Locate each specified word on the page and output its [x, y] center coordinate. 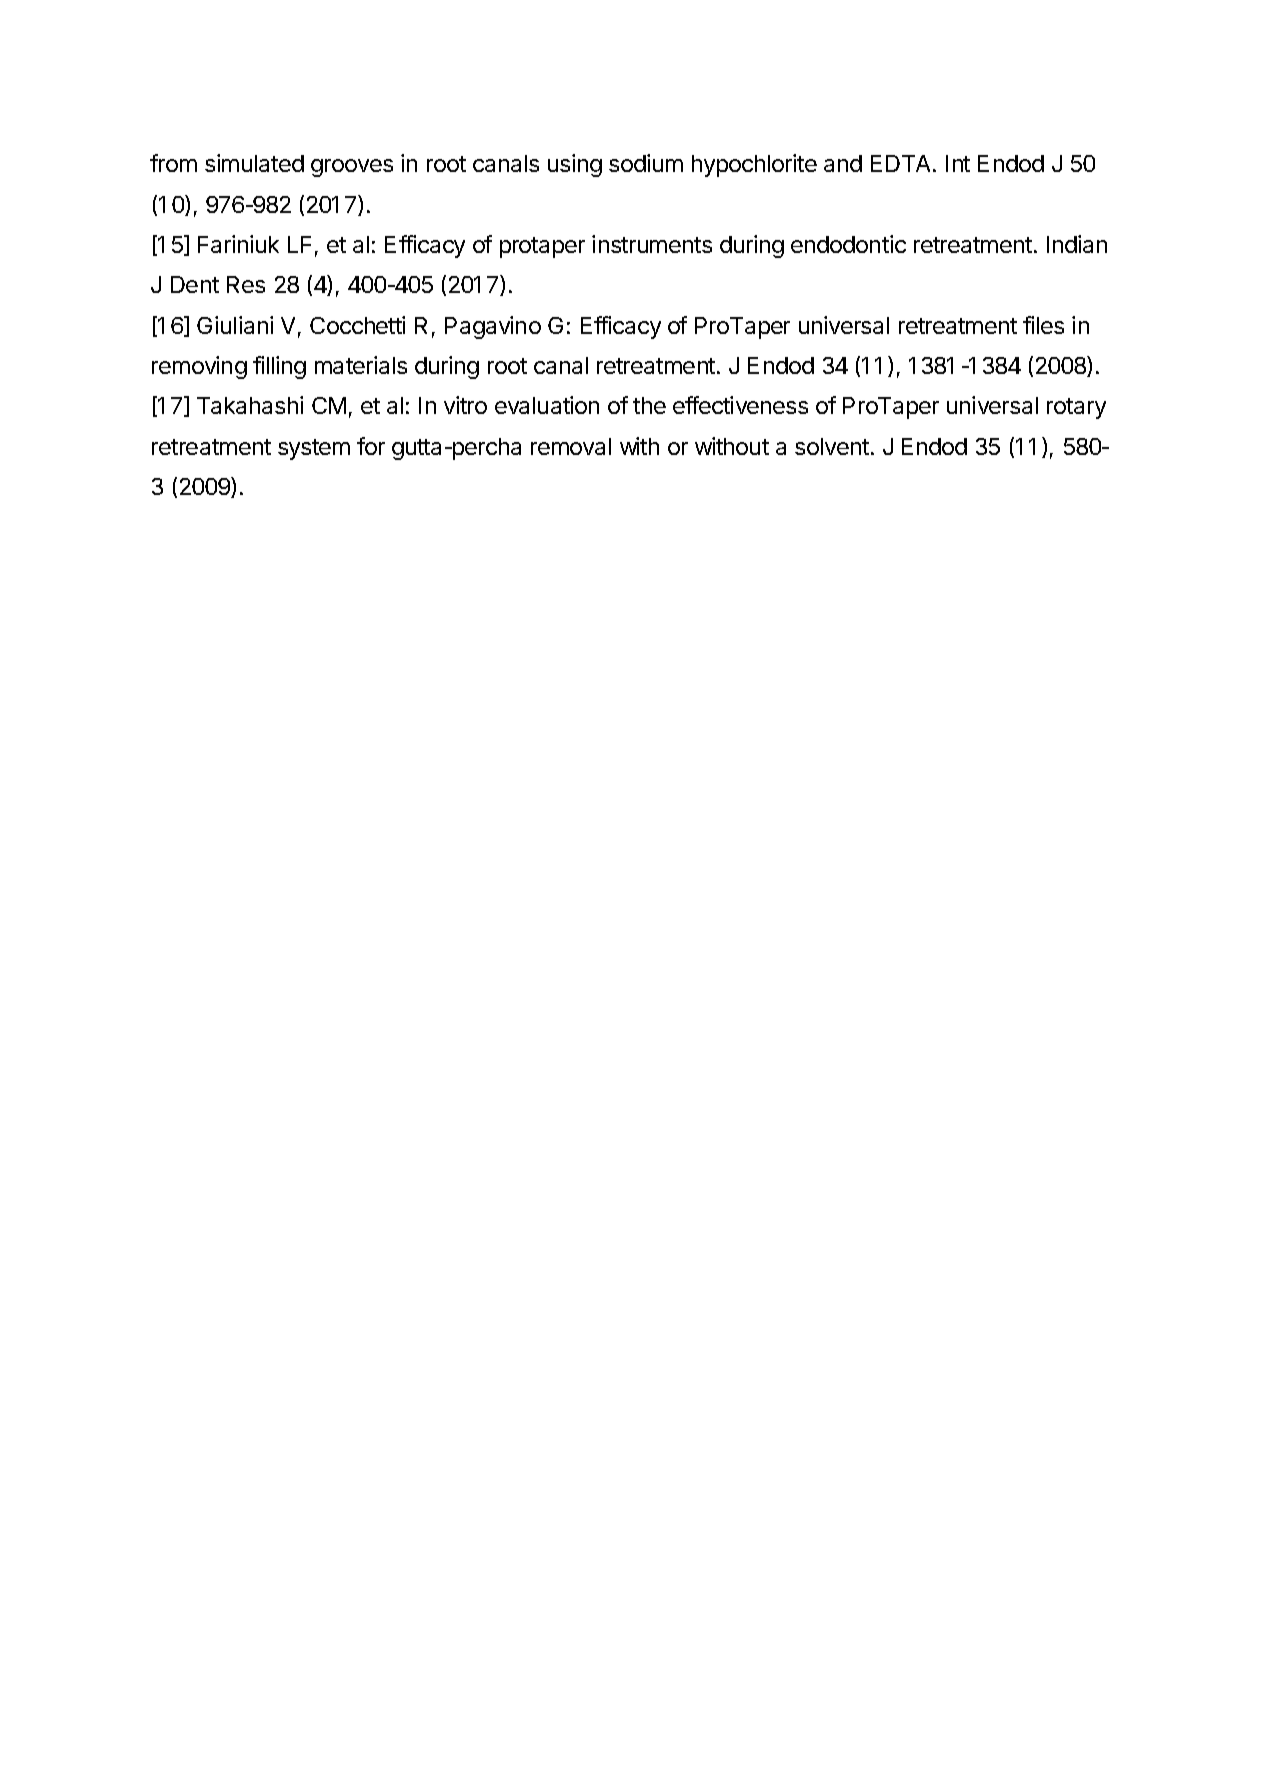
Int [958, 163]
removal [571, 446]
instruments [652, 244]
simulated [254, 163]
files [1043, 325]
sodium [646, 163]
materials [361, 365]
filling [279, 367]
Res [246, 284]
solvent [832, 446]
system [314, 449]
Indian [1077, 244]
